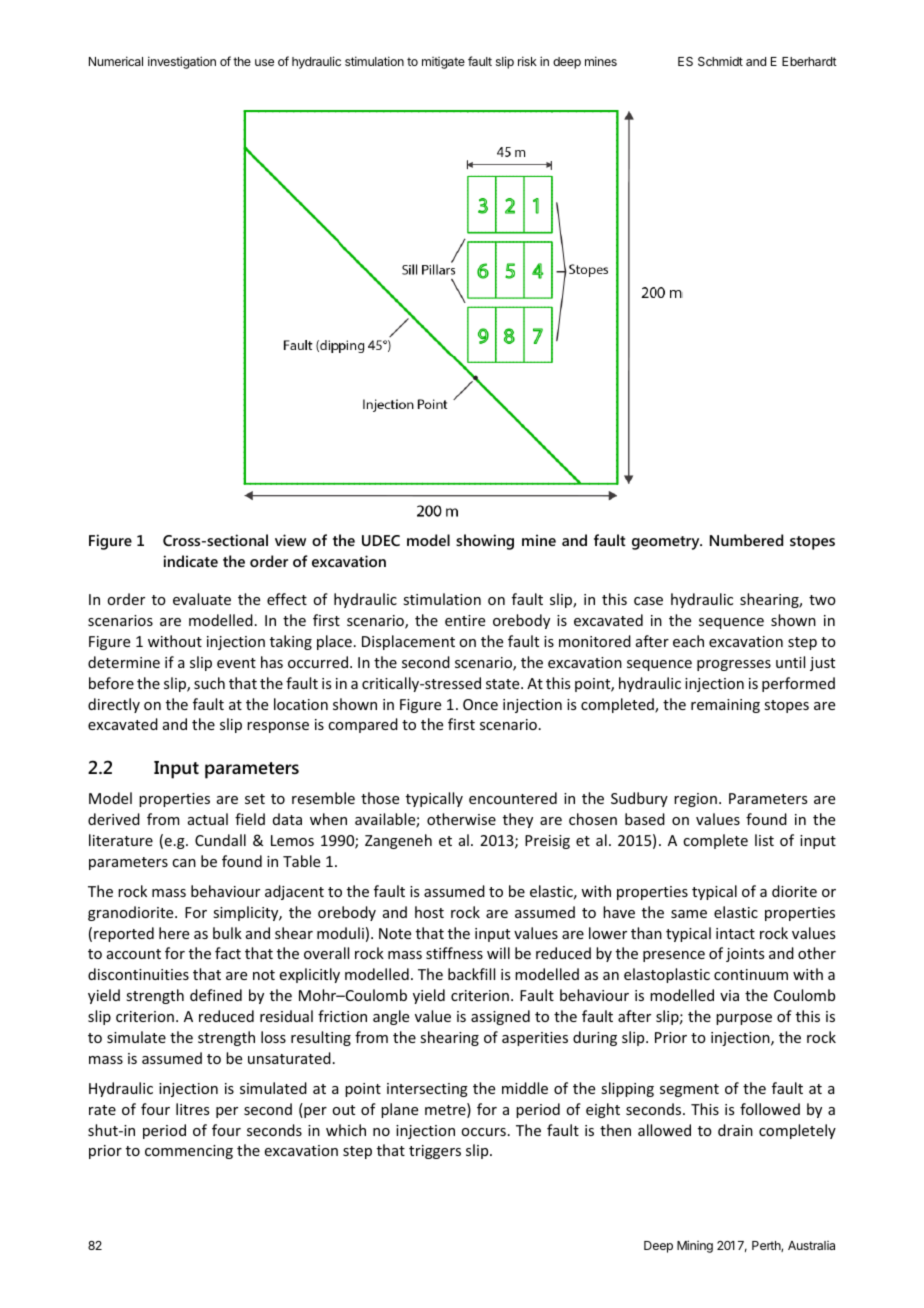  What do you see at coordinates (734, 665) in the screenshot?
I see `progresses` at bounding box center [734, 665].
